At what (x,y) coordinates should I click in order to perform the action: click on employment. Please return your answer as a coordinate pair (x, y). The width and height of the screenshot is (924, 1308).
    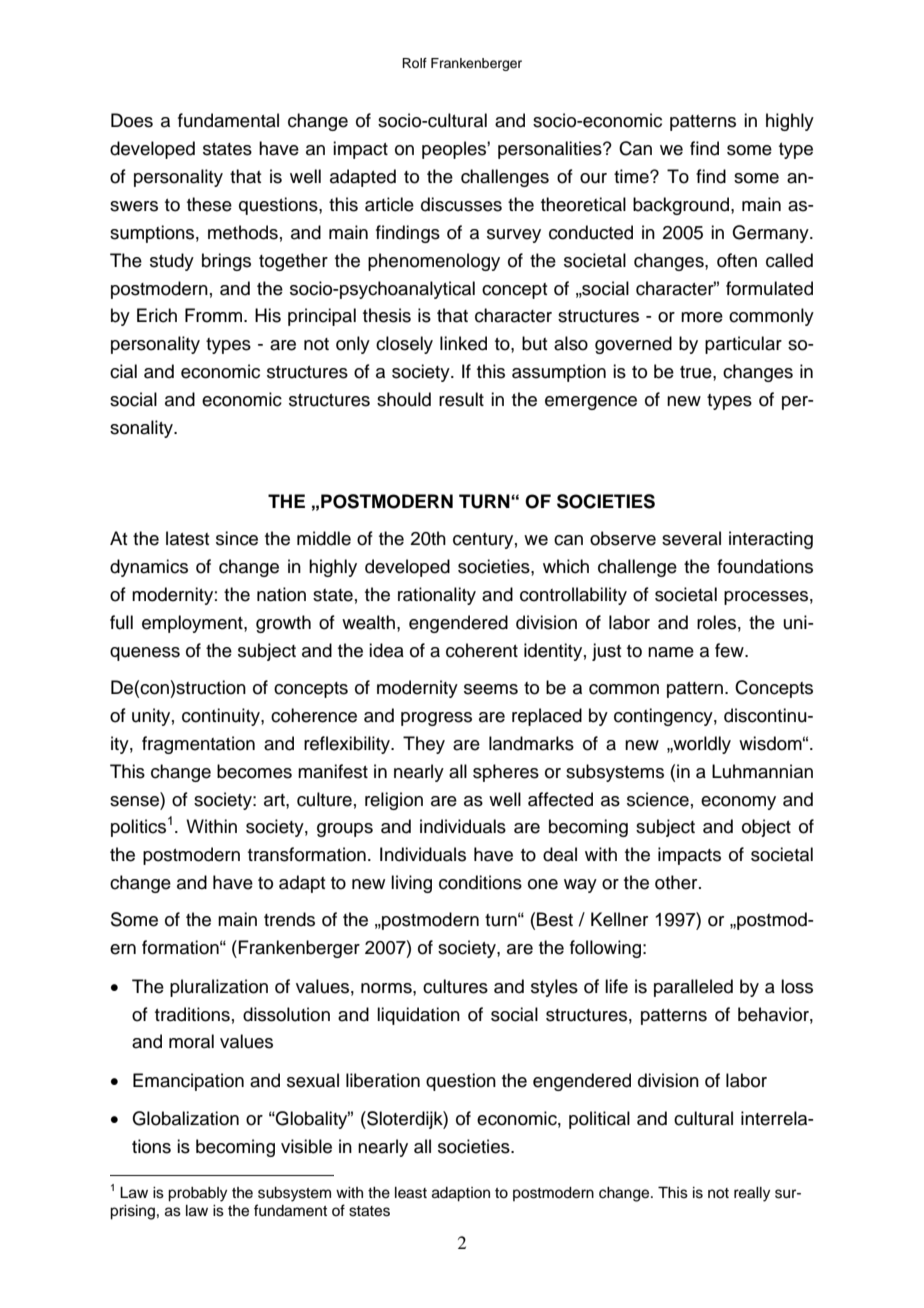
    Looking at the image, I should click on (193, 624).
